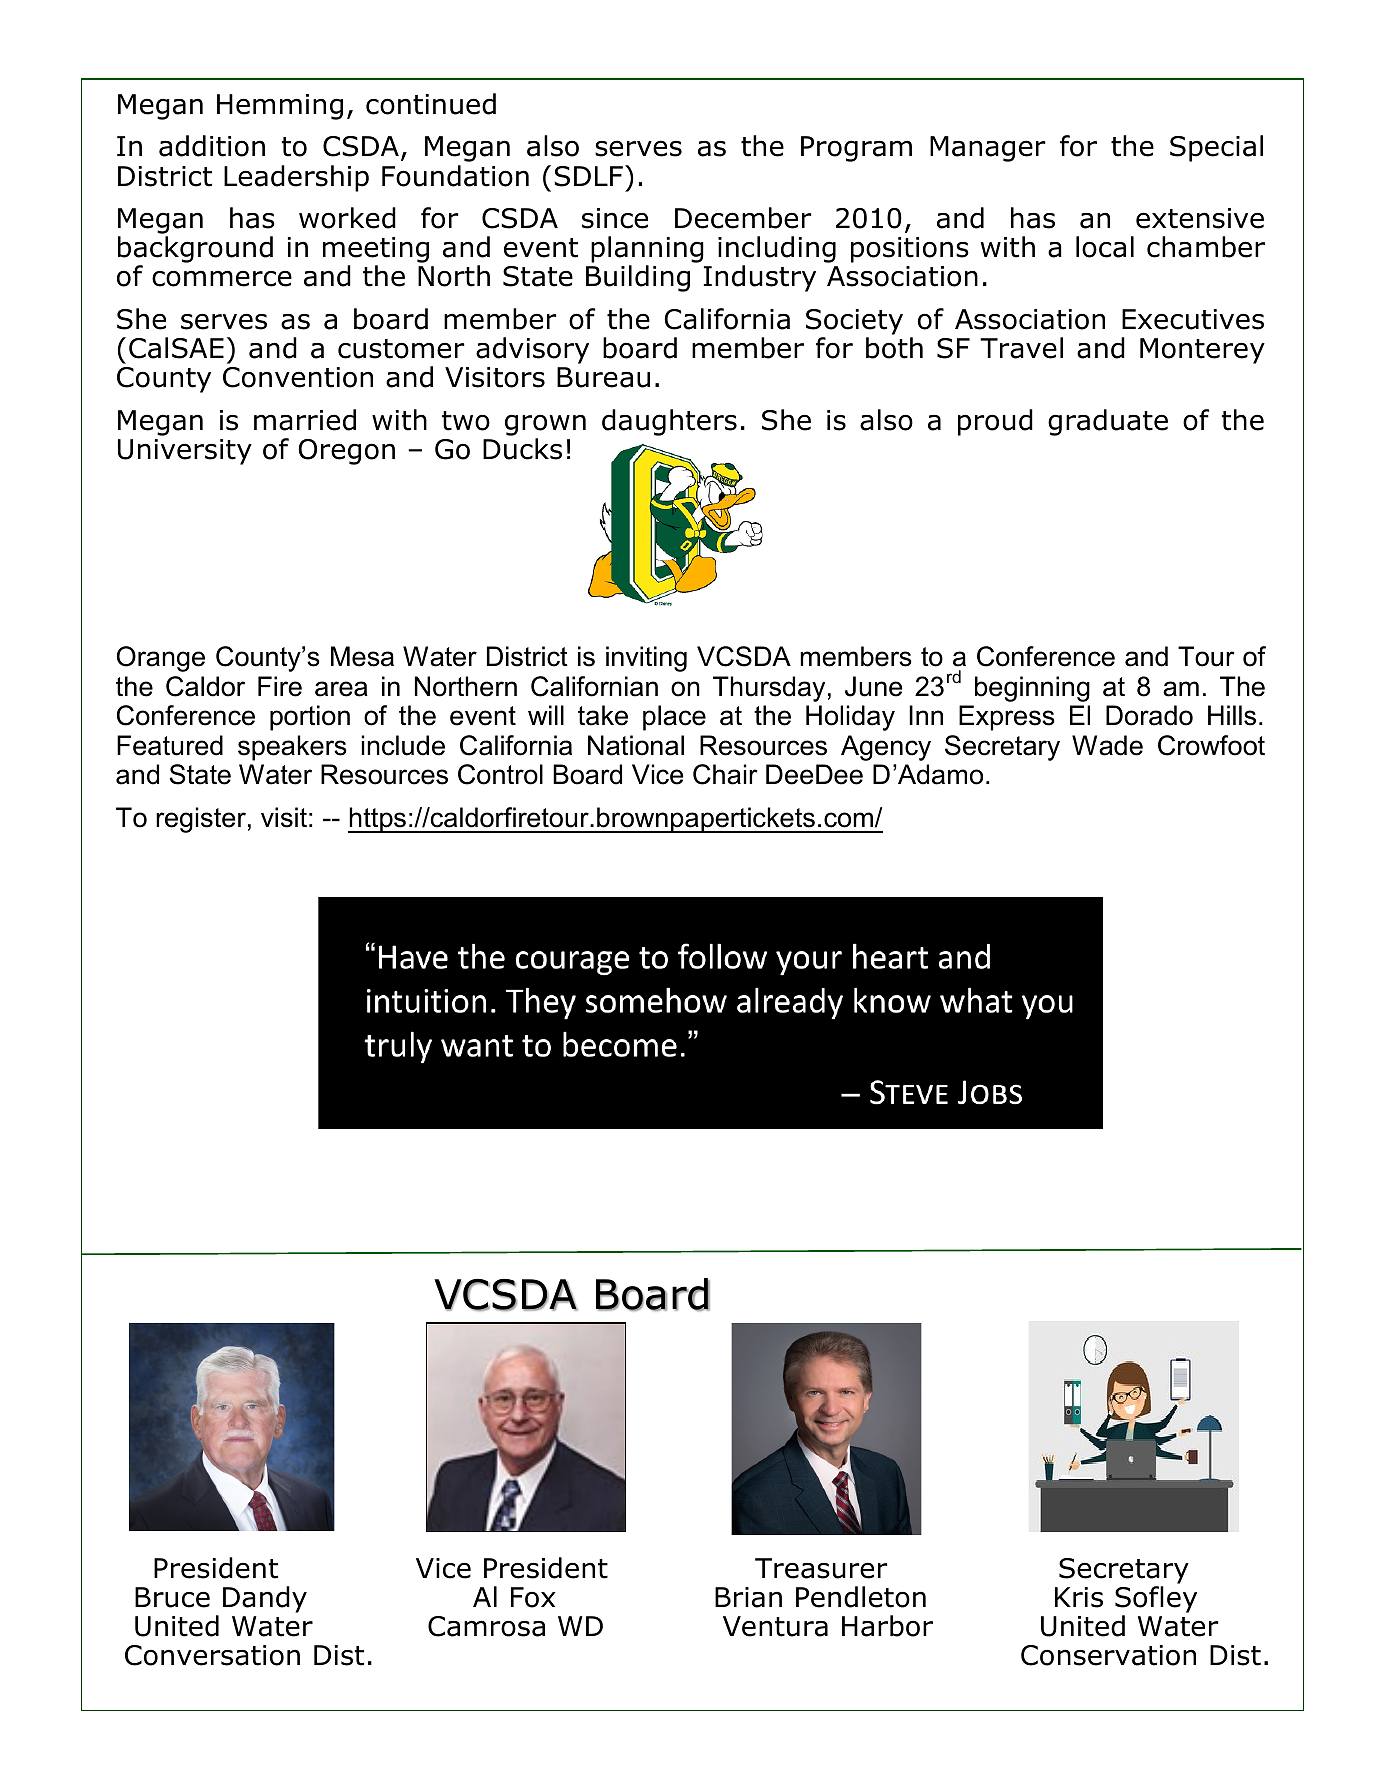 The height and width of the page is (1792, 1385). Describe the element at coordinates (1107, 745) in the page. I see `Wade` at that location.
